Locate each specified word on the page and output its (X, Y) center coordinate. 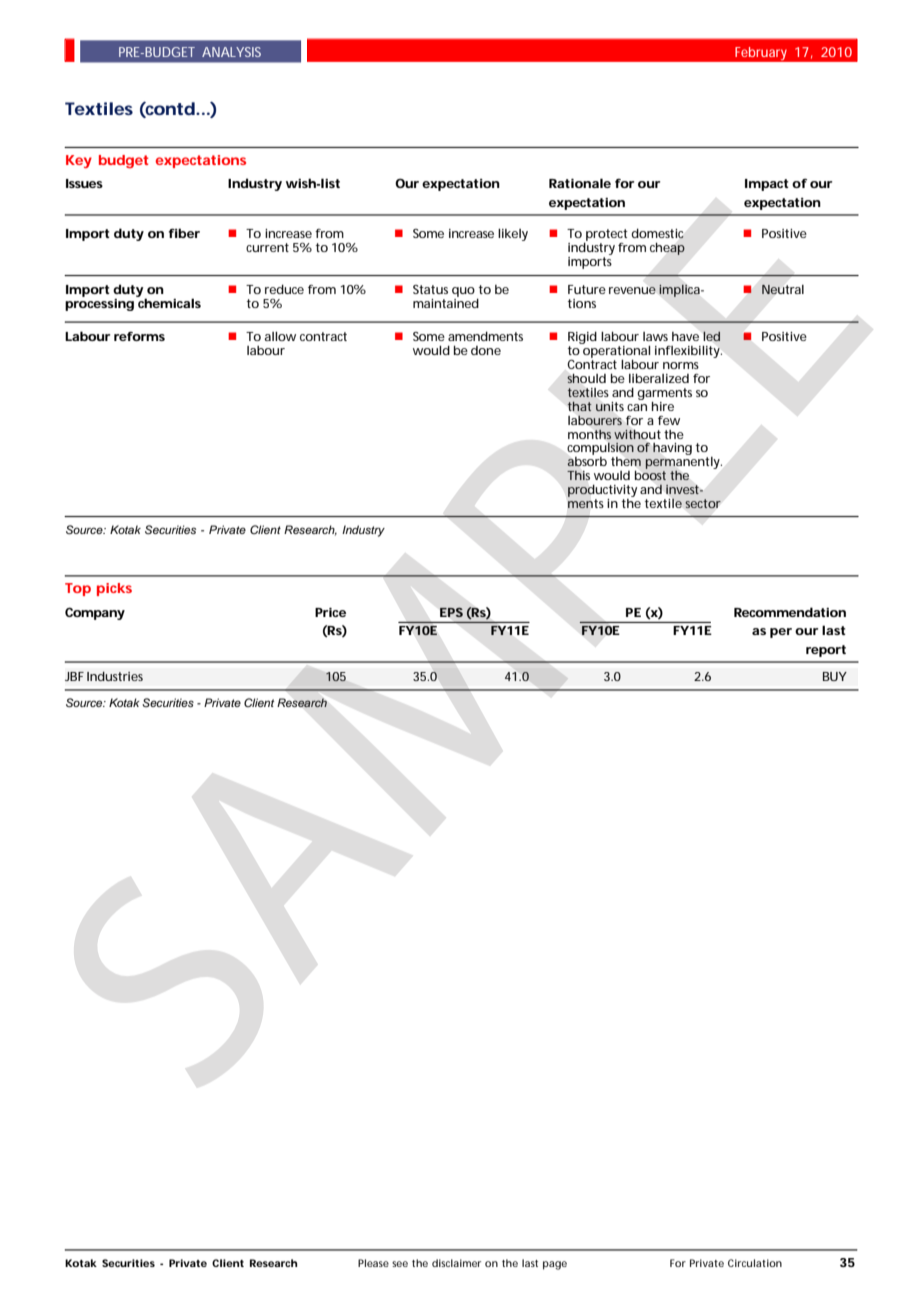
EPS (451, 612)
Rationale (580, 183)
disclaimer (456, 1263)
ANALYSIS (231, 52)
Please (373, 1263)
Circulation (755, 1263)
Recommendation (790, 612)
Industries (115, 676)
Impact (767, 185)
